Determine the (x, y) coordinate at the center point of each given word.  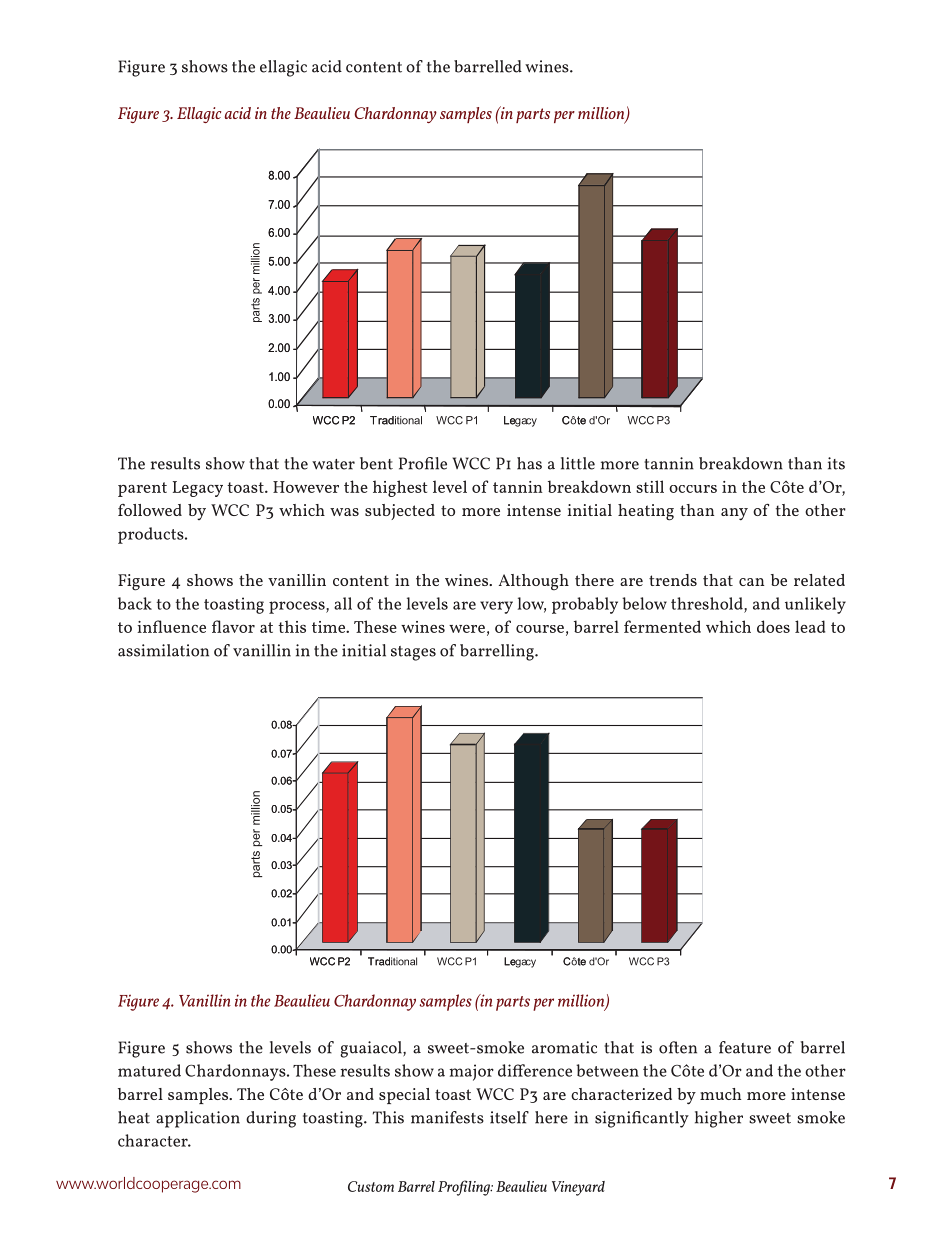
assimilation (163, 650)
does (773, 626)
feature (745, 1047)
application (198, 1119)
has (529, 463)
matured (149, 1070)
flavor (233, 626)
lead (810, 626)
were (467, 629)
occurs (693, 489)
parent (142, 489)
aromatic (564, 1047)
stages (413, 653)
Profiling (465, 1188)
